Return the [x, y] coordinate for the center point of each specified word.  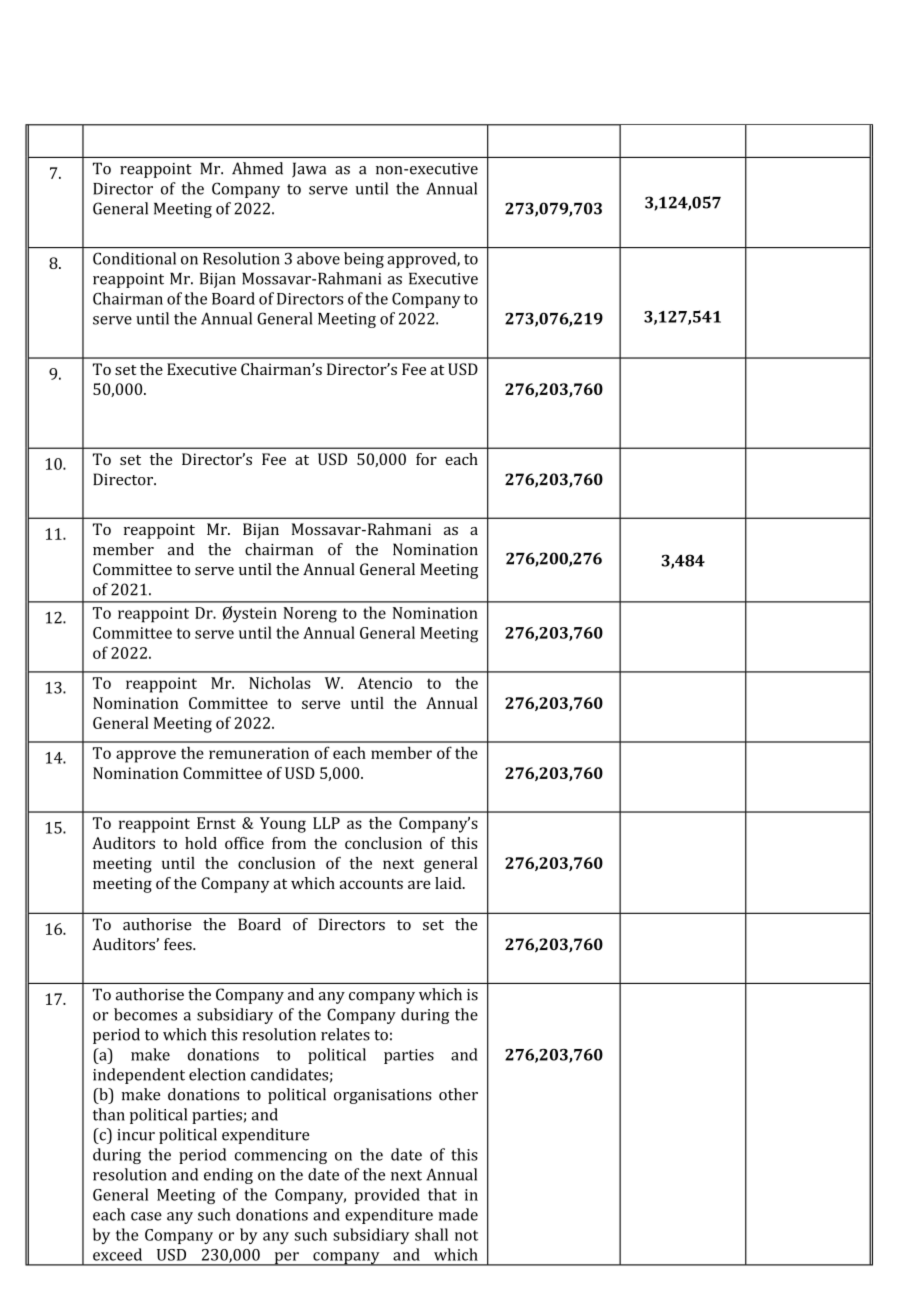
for [426, 459]
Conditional [134, 258]
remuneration [259, 753]
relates [345, 1034]
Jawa [309, 170]
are [419, 885]
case [146, 1216]
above [318, 258]
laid [449, 883]
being [364, 260]
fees [179, 944]
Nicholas [280, 682]
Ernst [216, 823]
